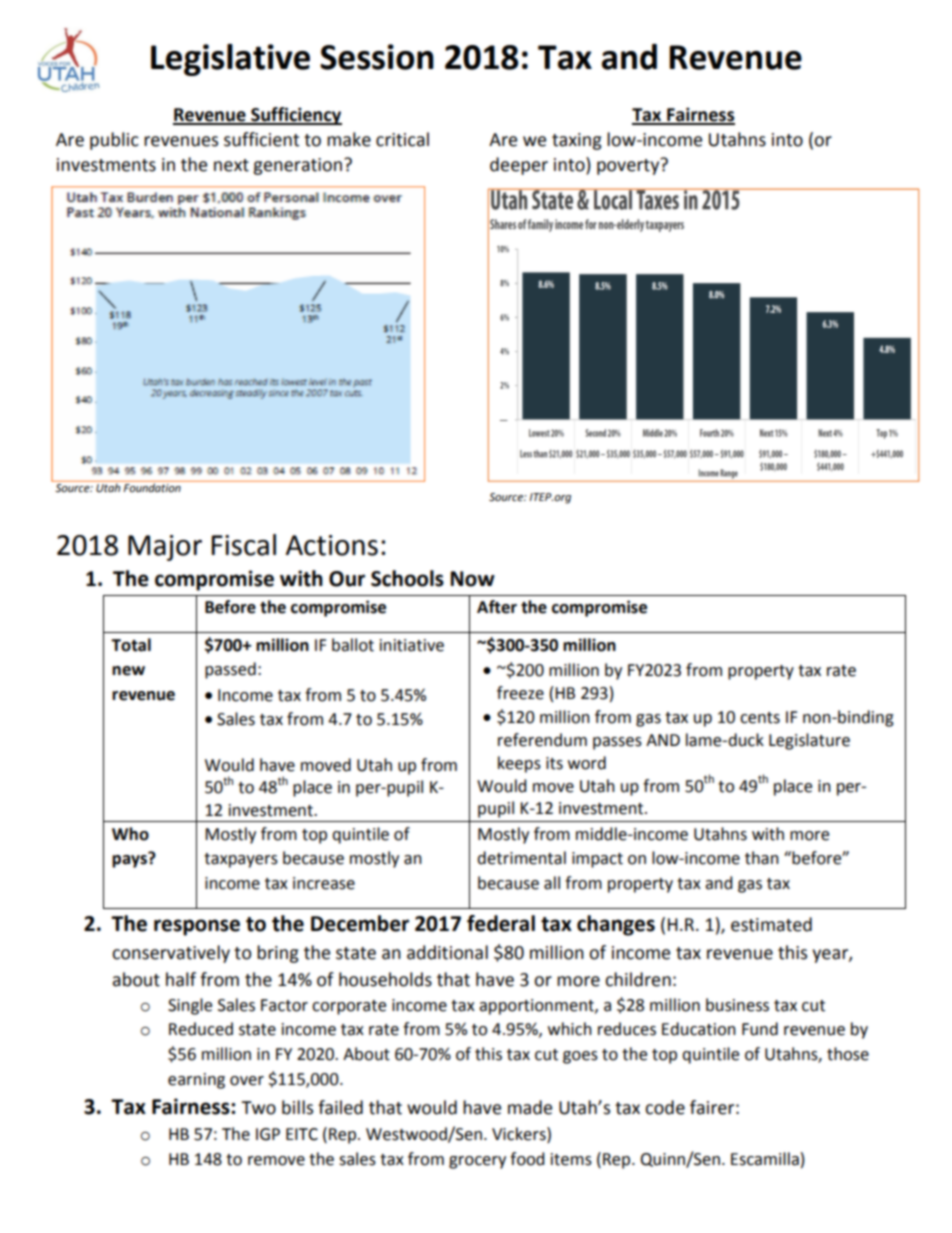 The width and height of the screenshot is (952, 1233). What do you see at coordinates (196, 1081) in the screenshot?
I see `earning` at bounding box center [196, 1081].
